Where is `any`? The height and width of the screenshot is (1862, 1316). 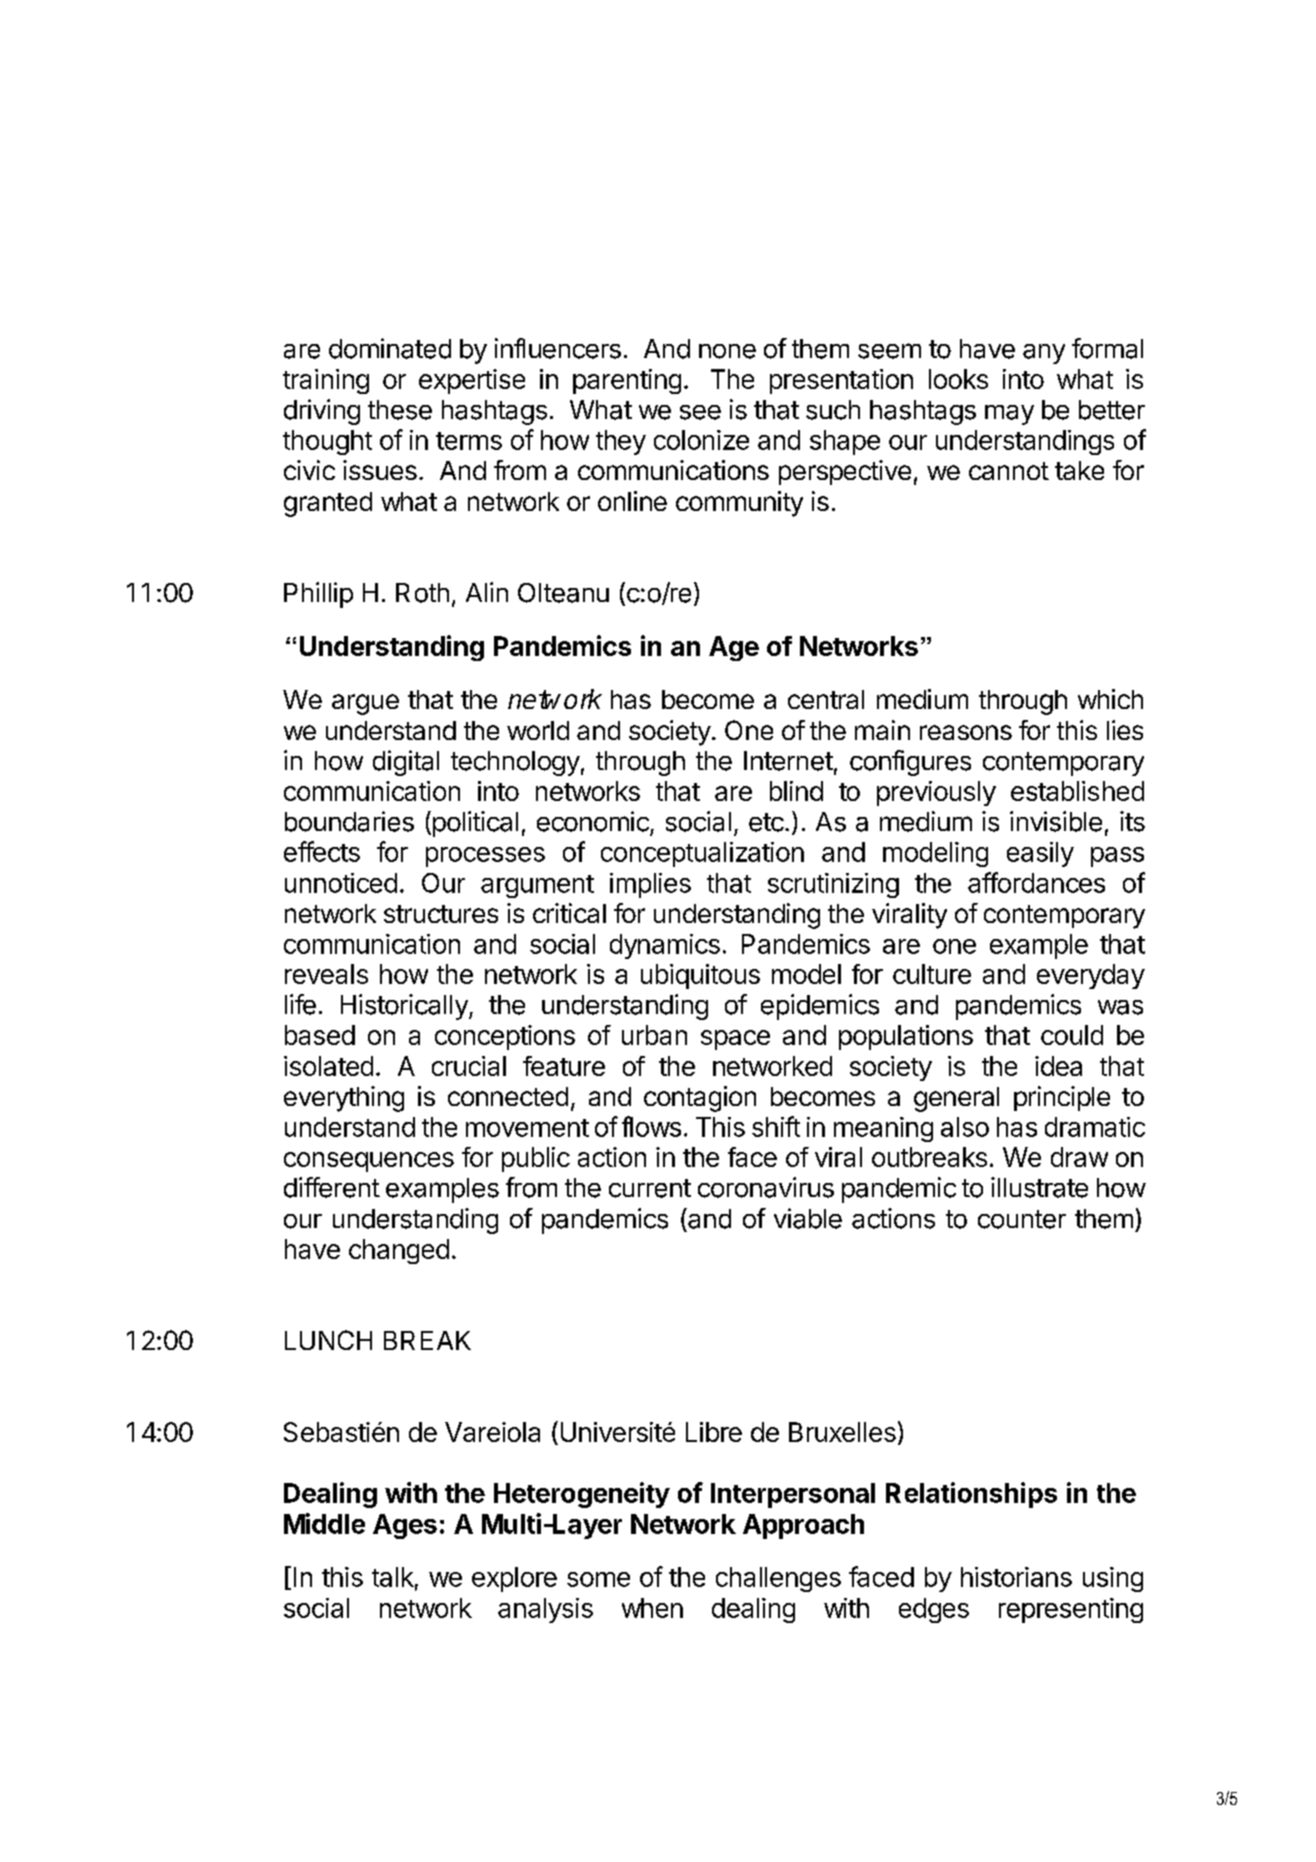 any is located at coordinates (1044, 354).
